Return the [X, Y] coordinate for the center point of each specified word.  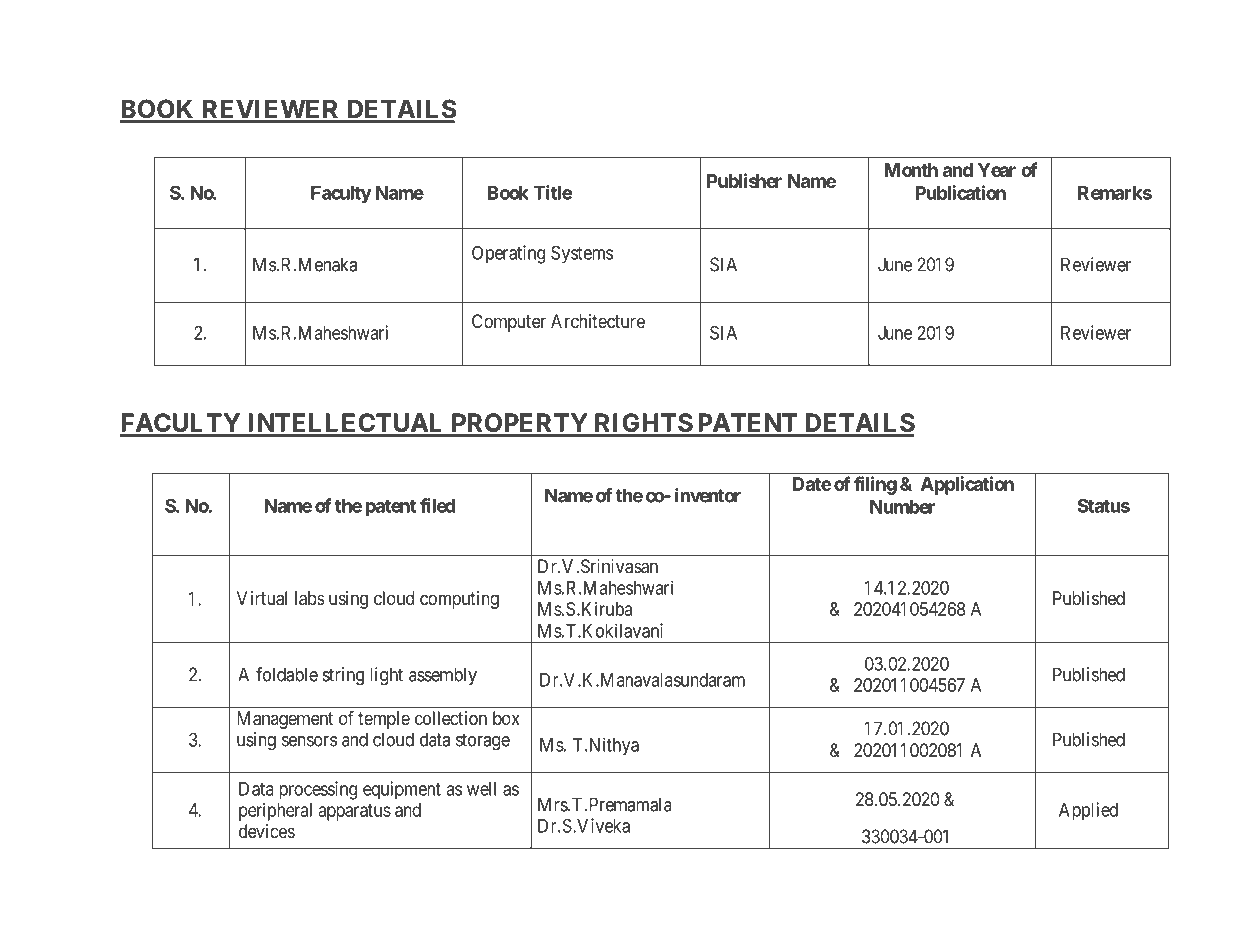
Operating [508, 254]
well [481, 789]
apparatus [355, 812]
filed [437, 505]
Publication [960, 192]
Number [902, 507]
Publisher [744, 180]
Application [967, 485]
